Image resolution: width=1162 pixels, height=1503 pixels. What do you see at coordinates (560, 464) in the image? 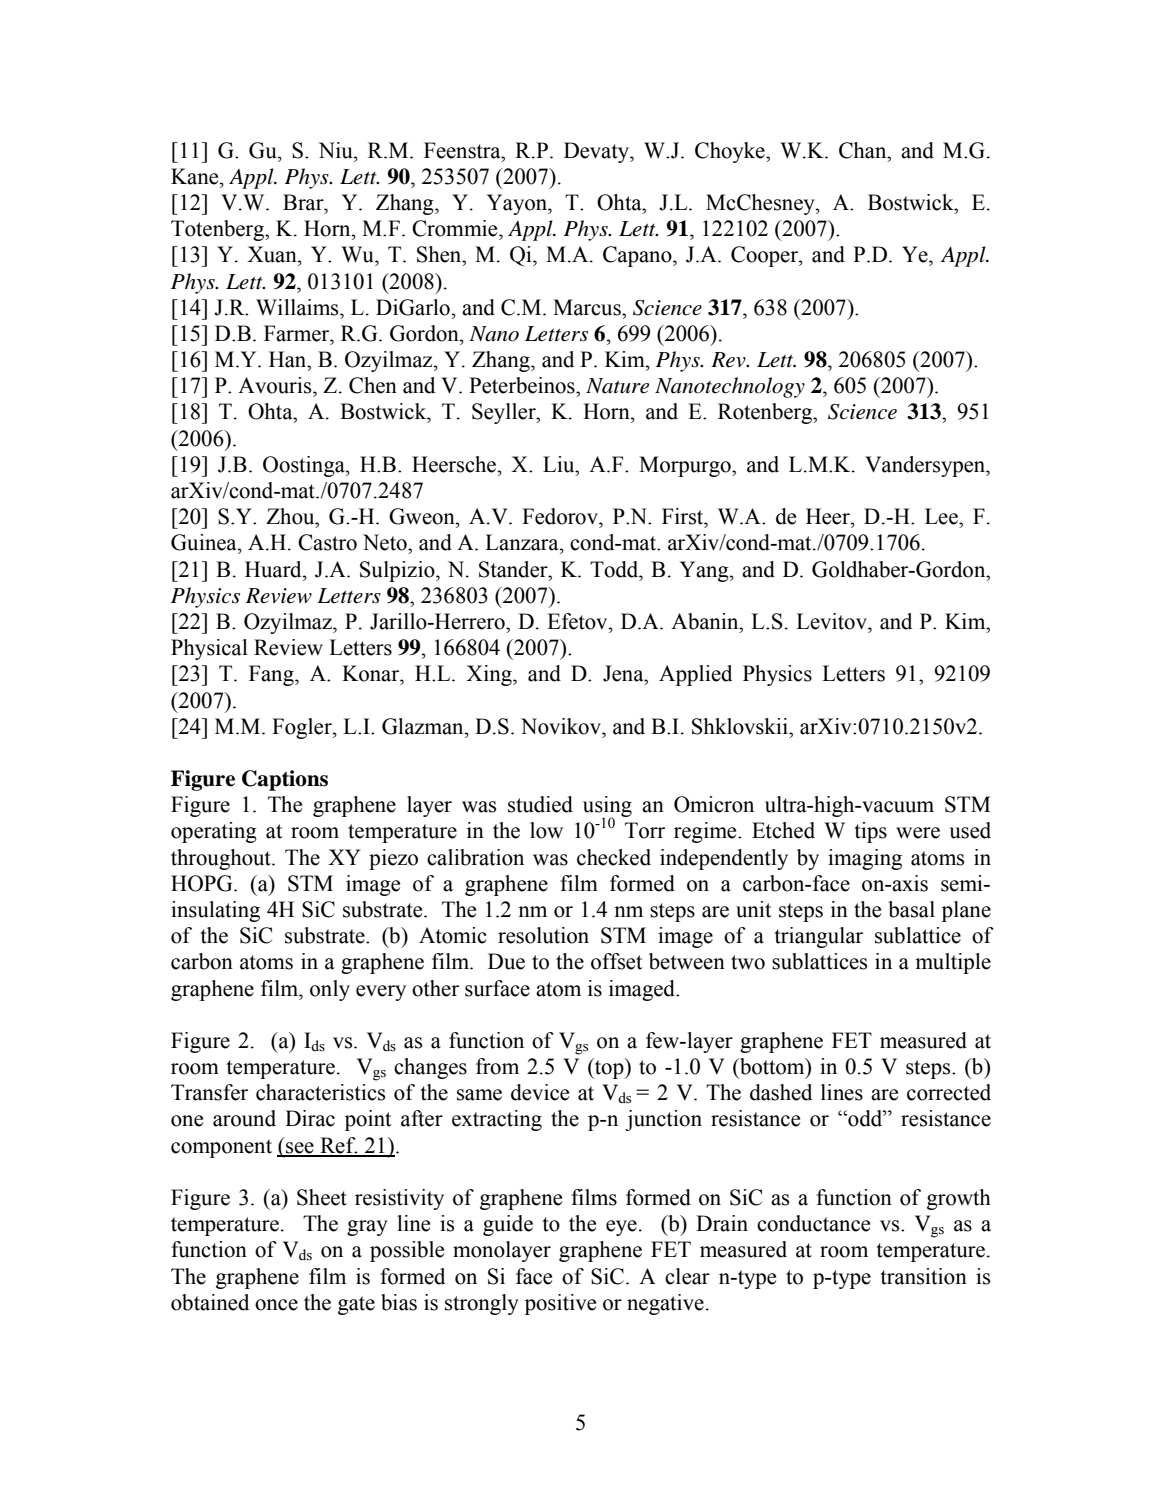
I see `Liu` at bounding box center [560, 464].
